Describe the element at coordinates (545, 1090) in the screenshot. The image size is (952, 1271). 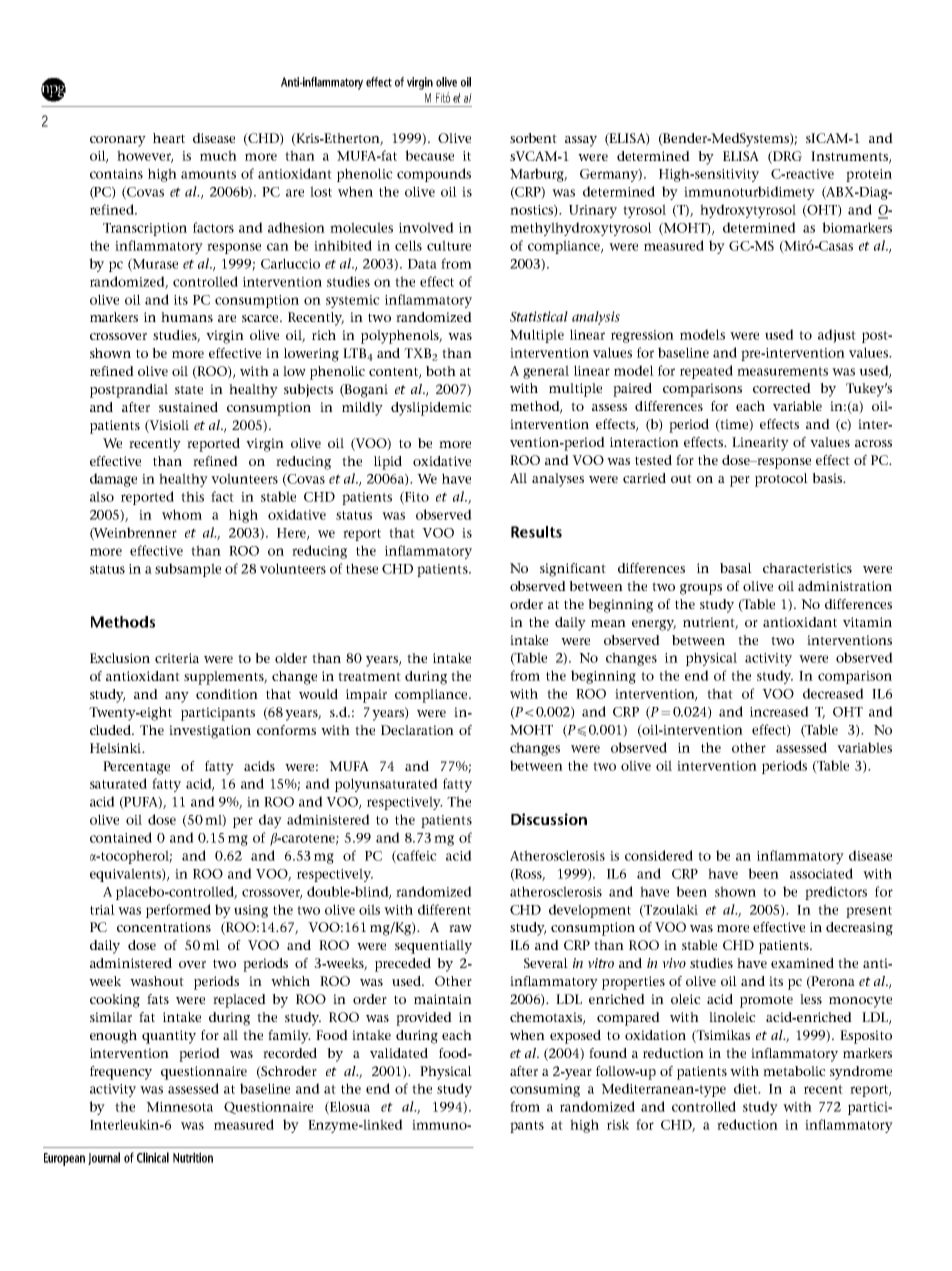
I see `consuming` at that location.
